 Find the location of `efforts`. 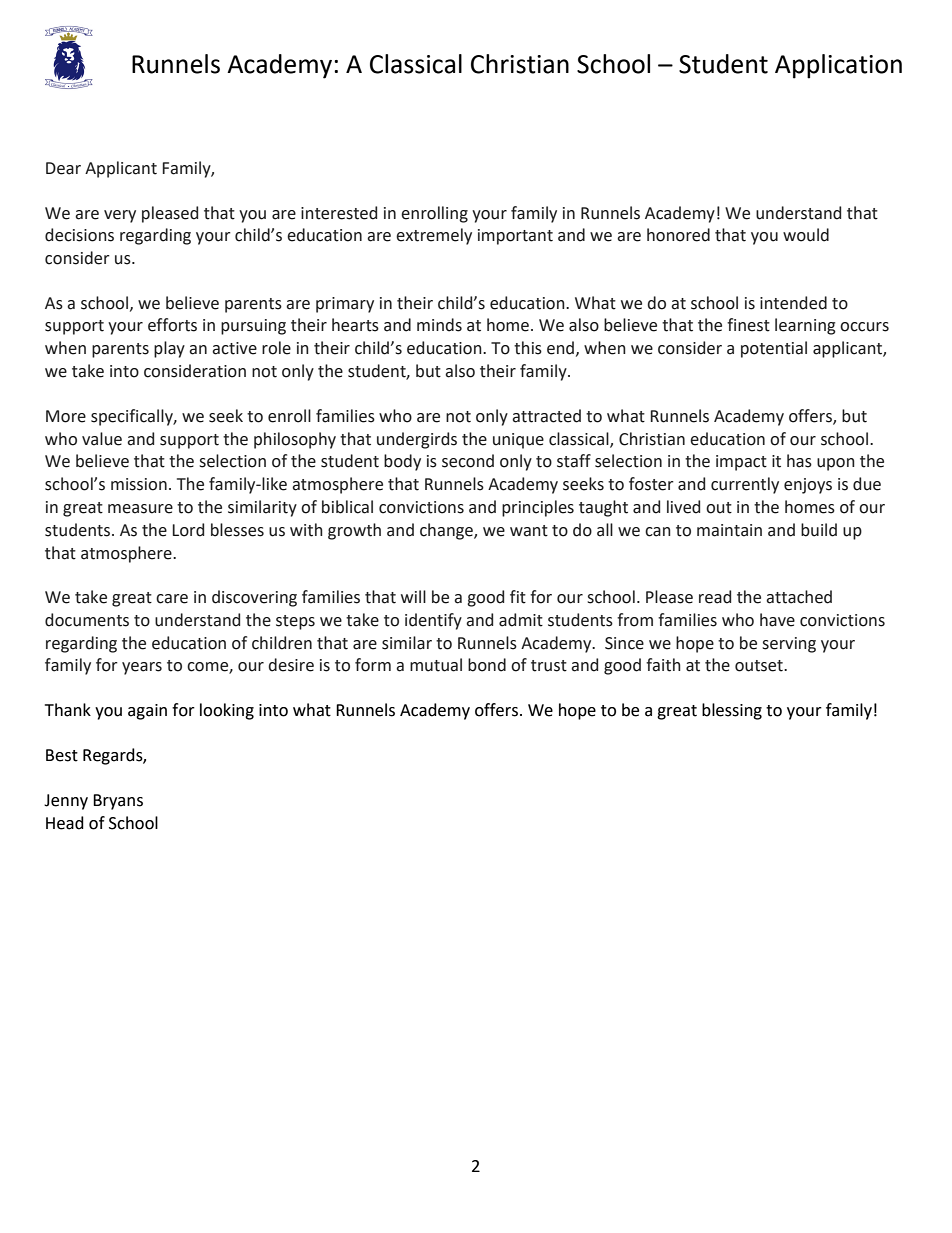

efforts is located at coordinates (172, 325).
